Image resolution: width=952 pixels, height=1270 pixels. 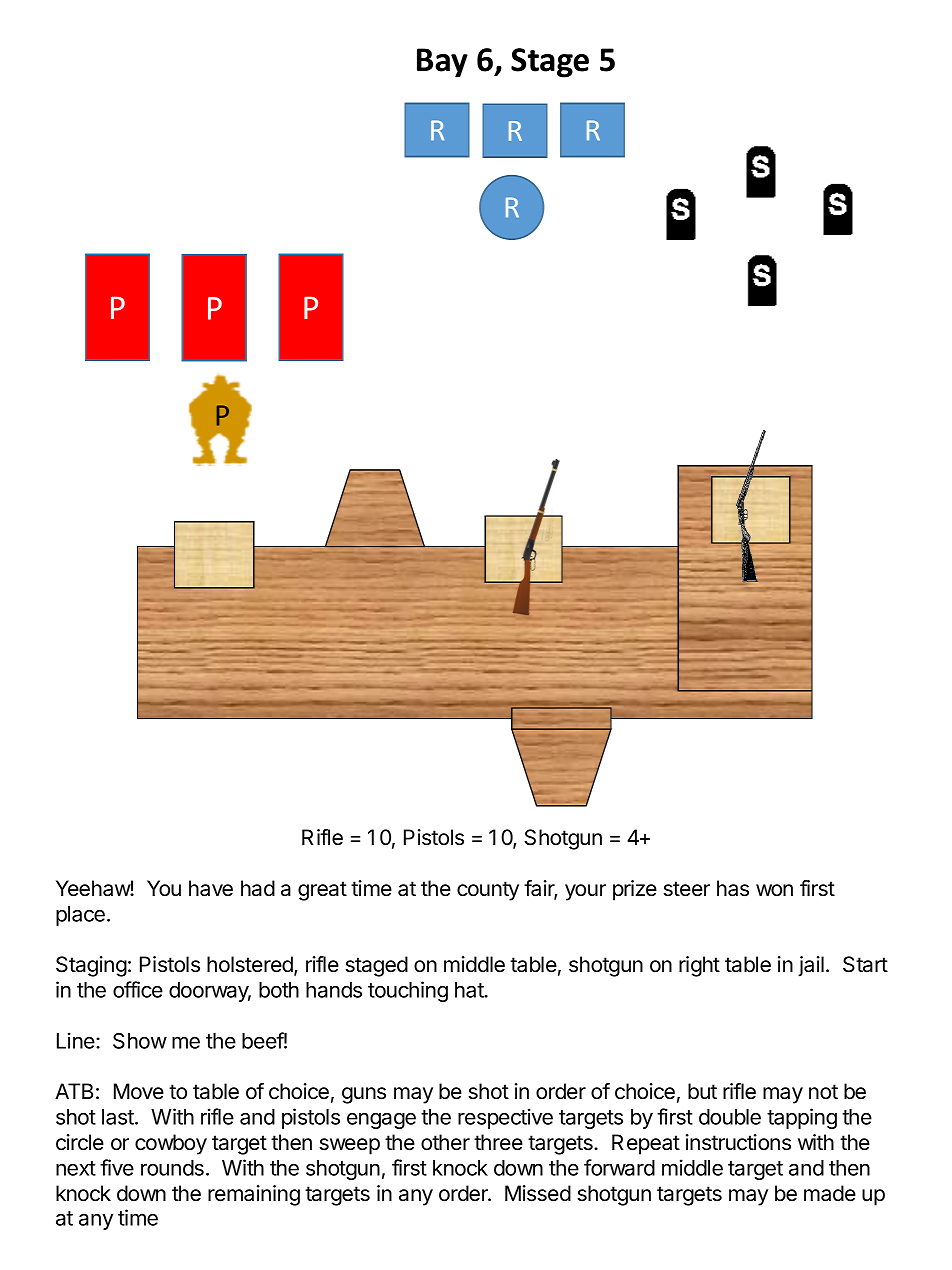 What do you see at coordinates (172, 1168) in the image?
I see `rounds` at bounding box center [172, 1168].
